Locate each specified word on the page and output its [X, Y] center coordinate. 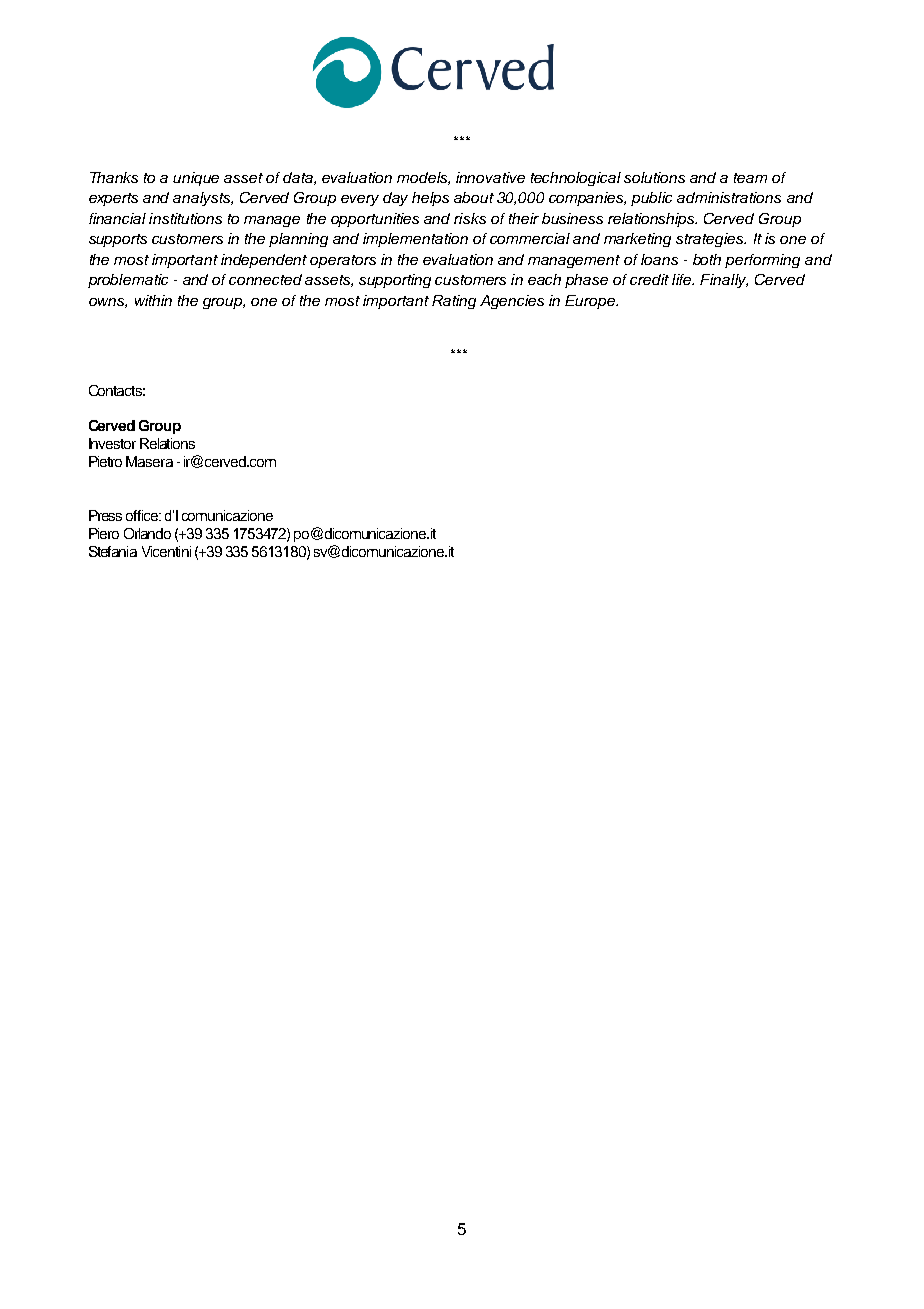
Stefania [113, 551]
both [707, 259]
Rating [454, 302]
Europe [591, 302]
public [651, 199]
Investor [112, 443]
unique [196, 179]
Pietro [105, 461]
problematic [128, 281]
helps [430, 199]
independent [264, 261]
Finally [724, 281]
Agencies [512, 302]
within [153, 300]
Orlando [147, 533]
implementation [415, 240]
